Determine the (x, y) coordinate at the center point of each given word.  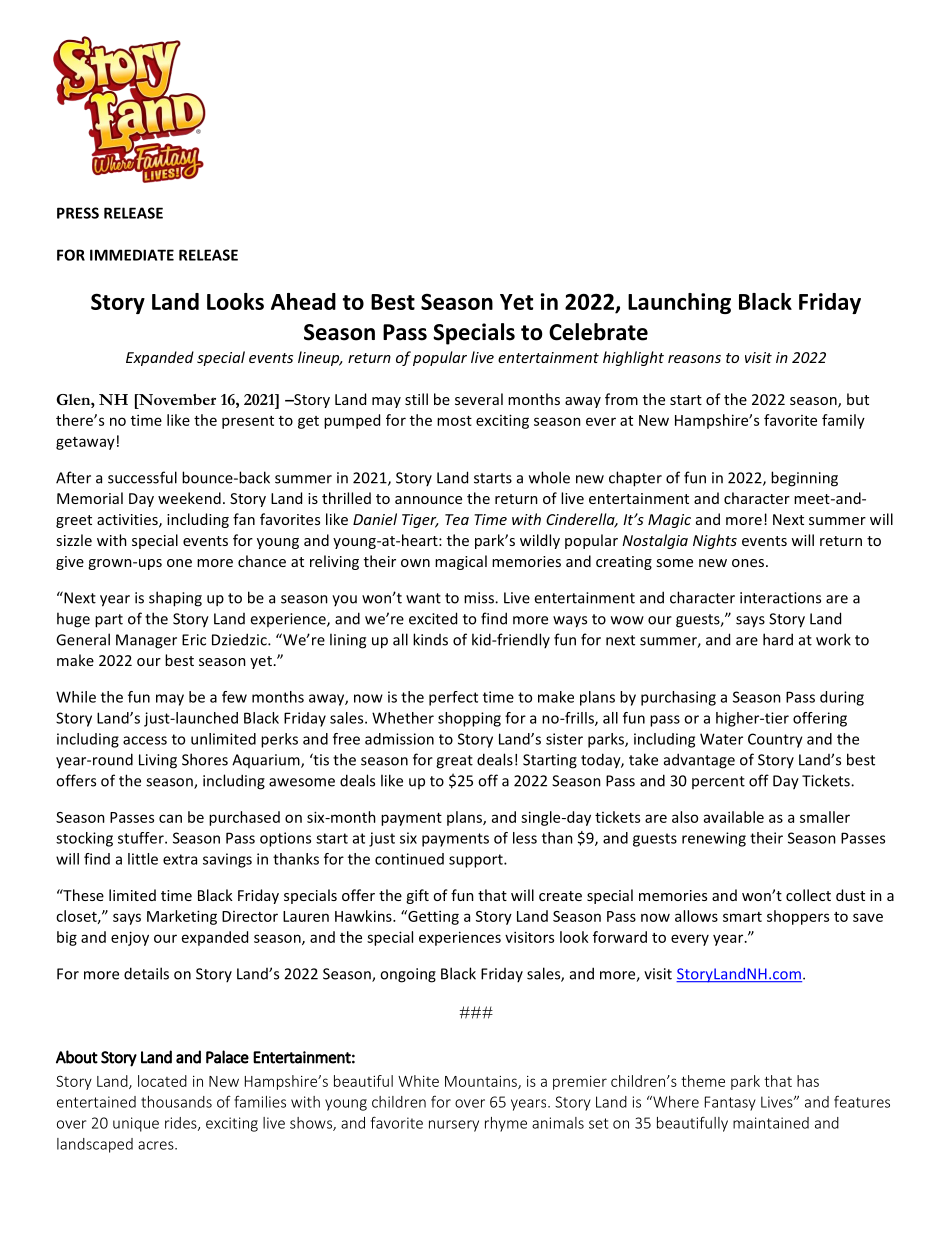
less (525, 838)
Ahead (303, 301)
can (170, 818)
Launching (679, 303)
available (734, 817)
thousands (176, 1102)
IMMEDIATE (132, 255)
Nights (715, 541)
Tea (457, 519)
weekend (189, 498)
